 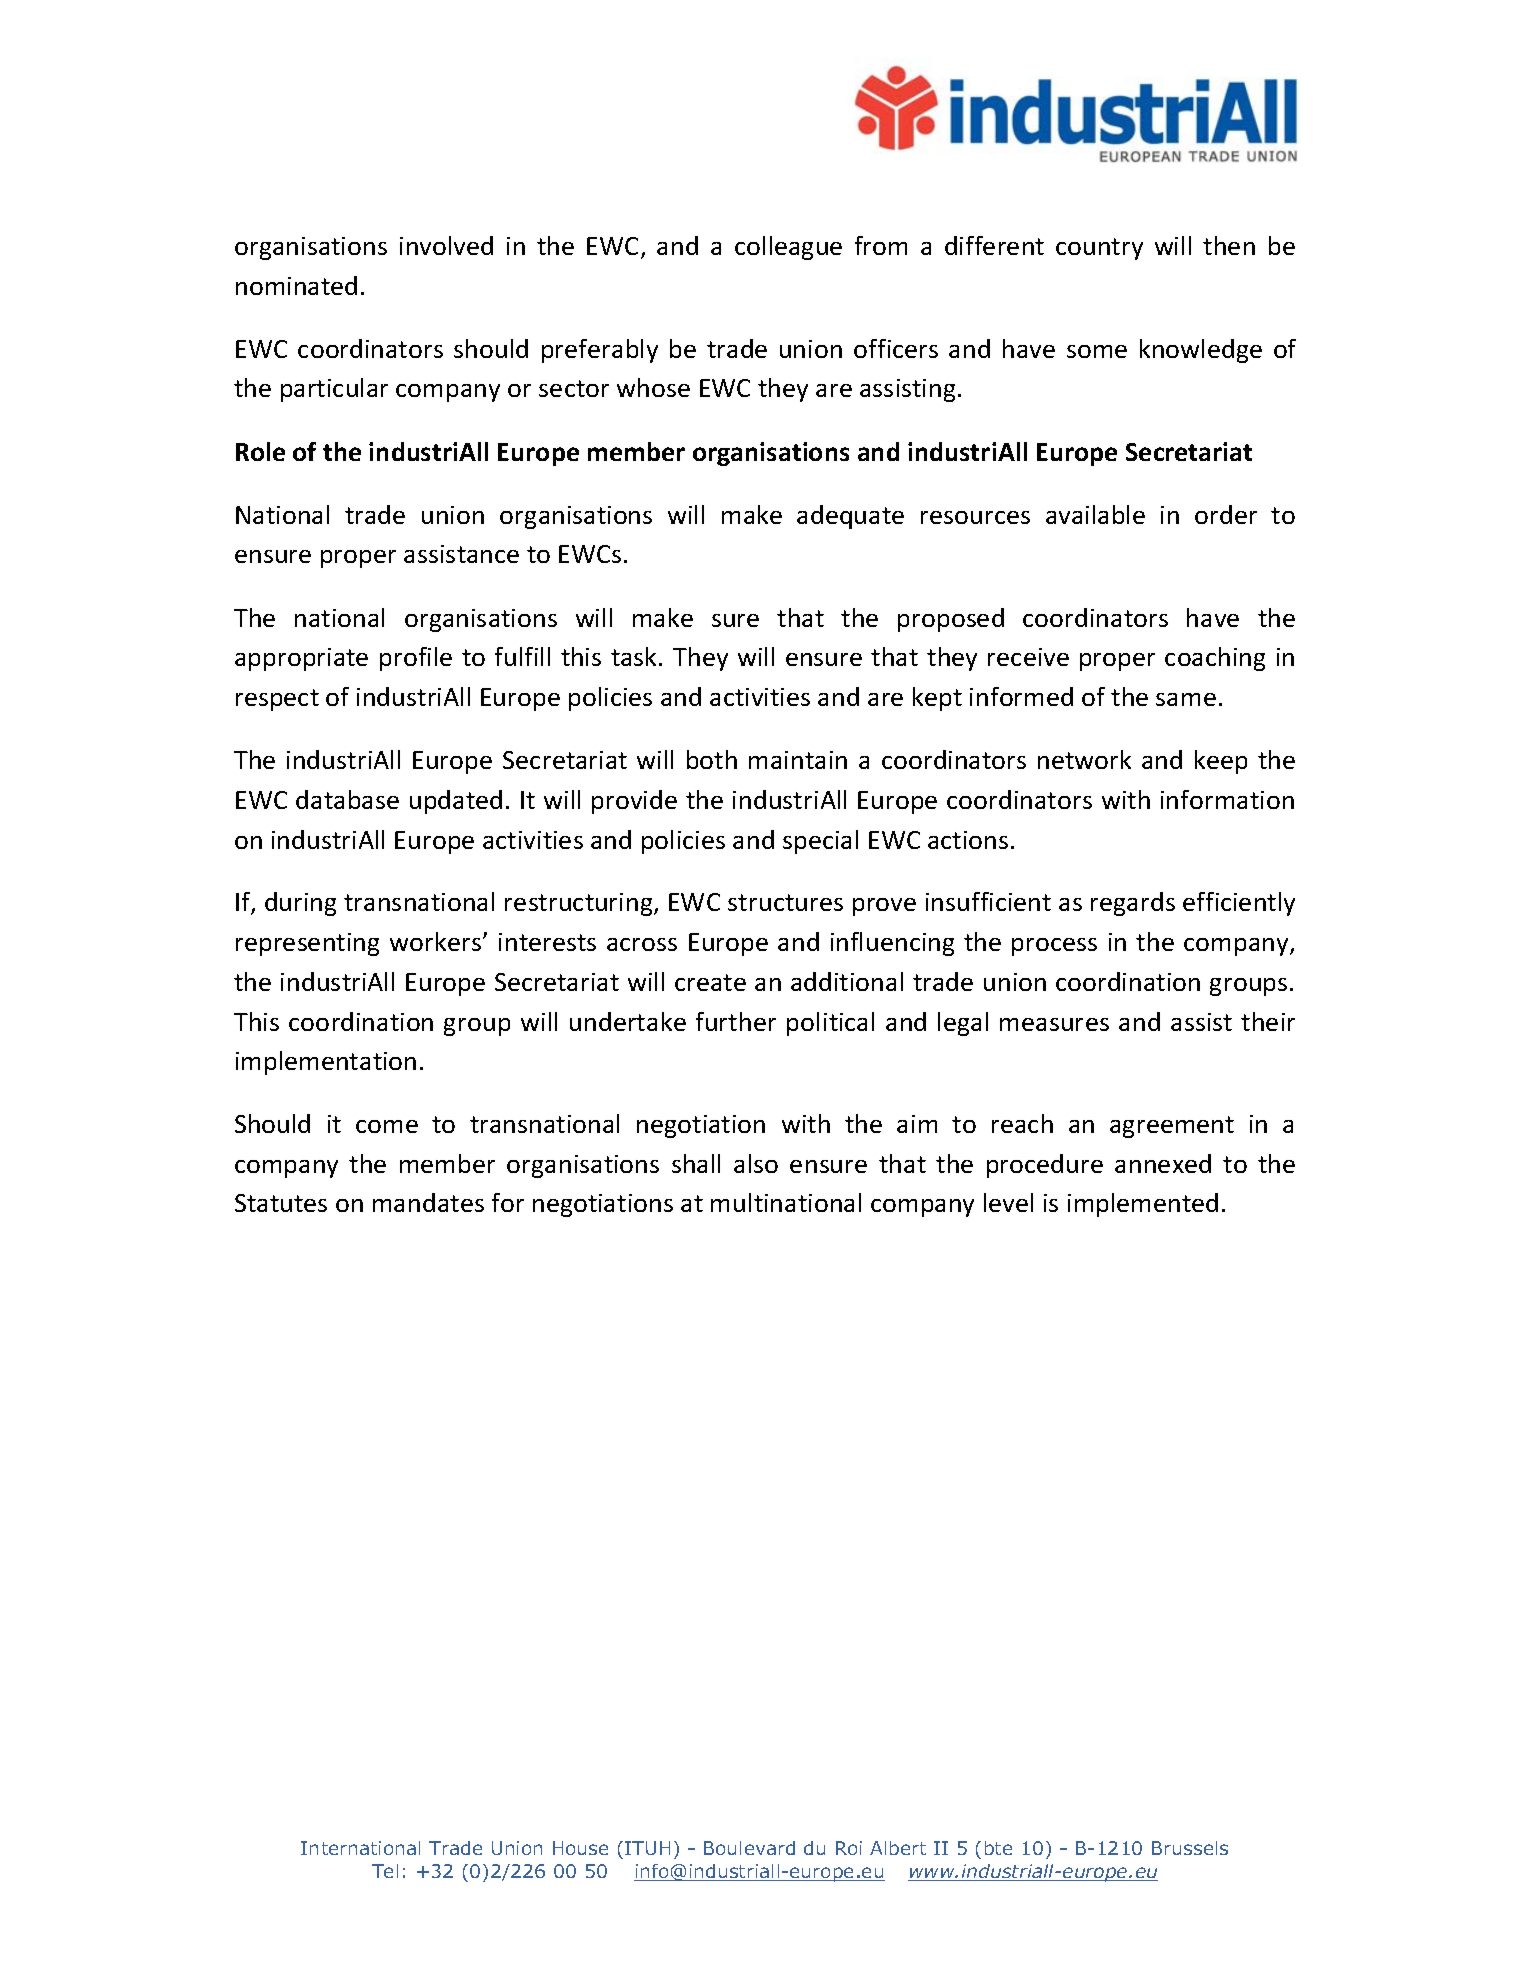 What do you see at coordinates (326, 1063) in the screenshot?
I see `implementation` at bounding box center [326, 1063].
